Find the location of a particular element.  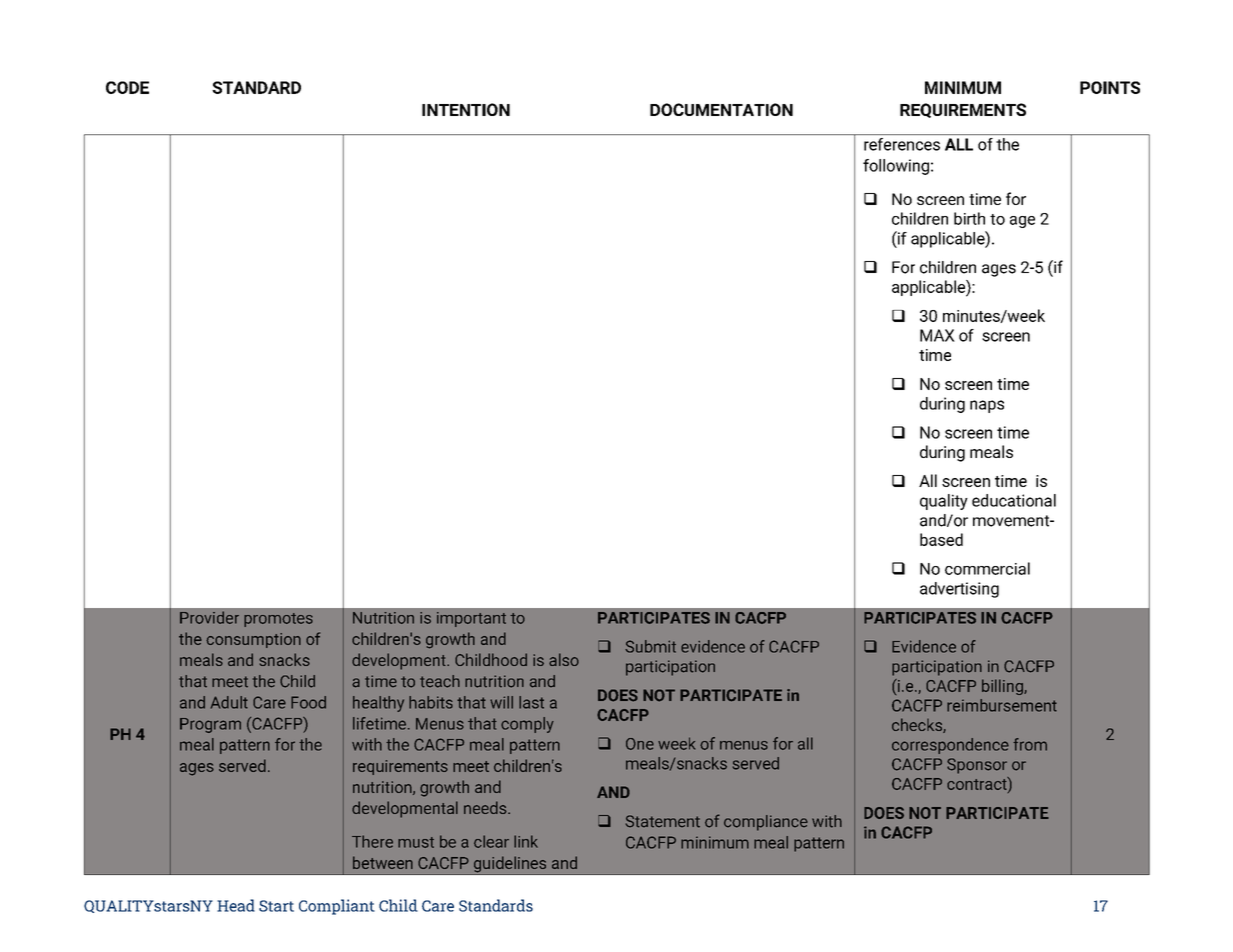

Head is located at coordinates (236, 905).
